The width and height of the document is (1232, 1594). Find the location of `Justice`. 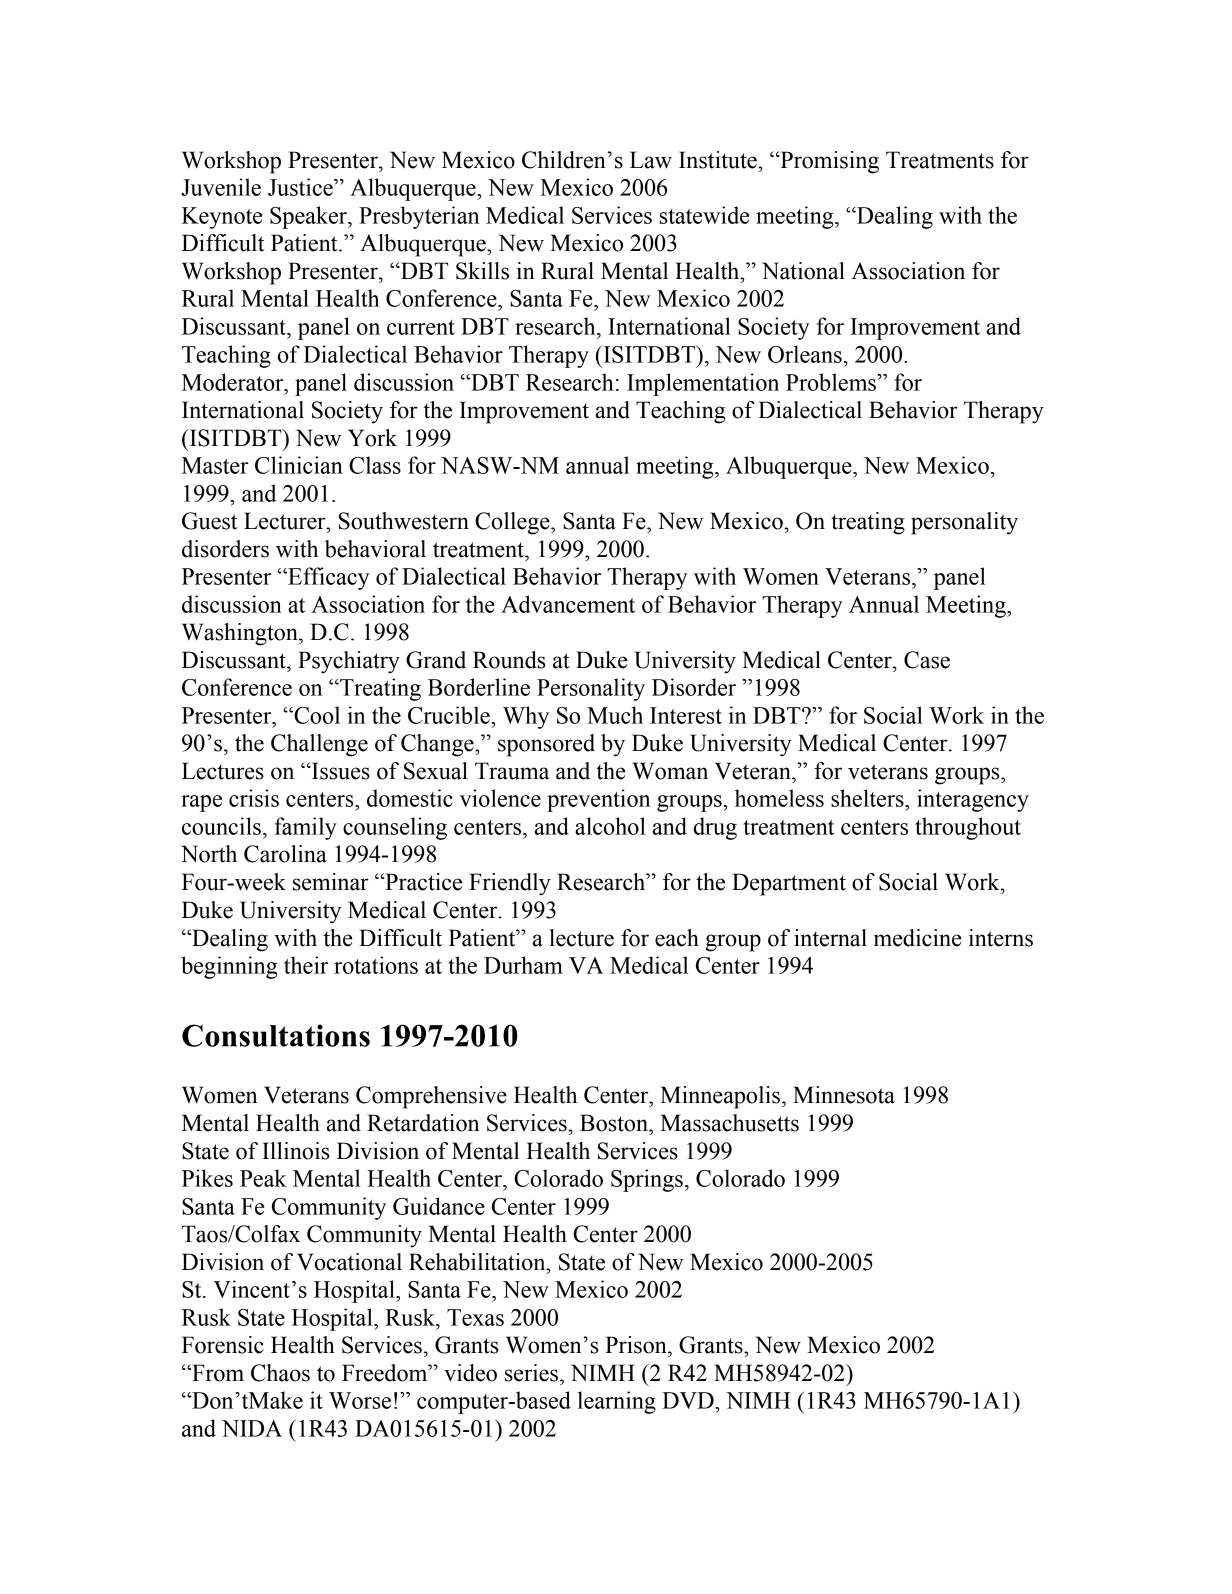

Justice is located at coordinates (301, 187).
